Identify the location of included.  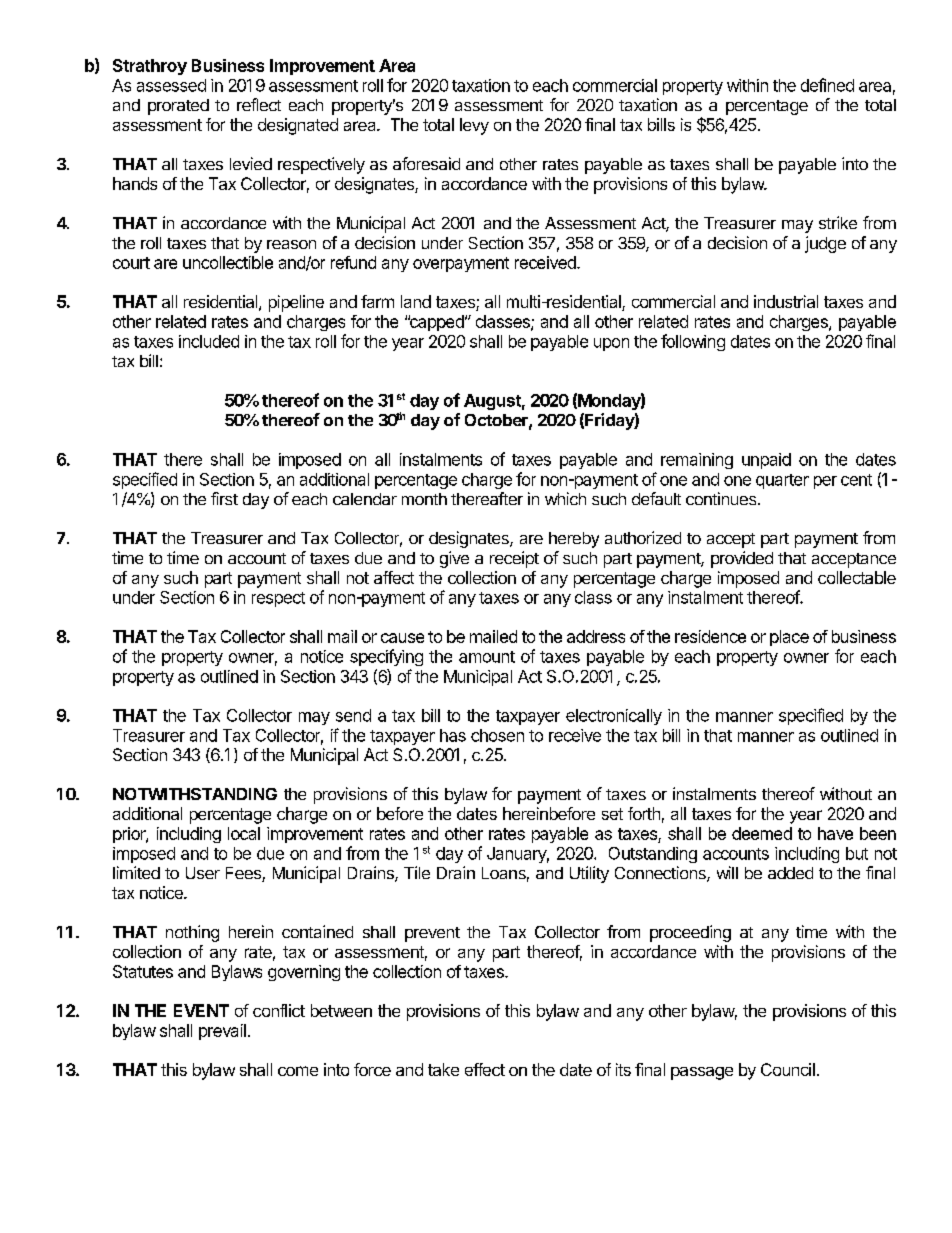
(209, 341).
